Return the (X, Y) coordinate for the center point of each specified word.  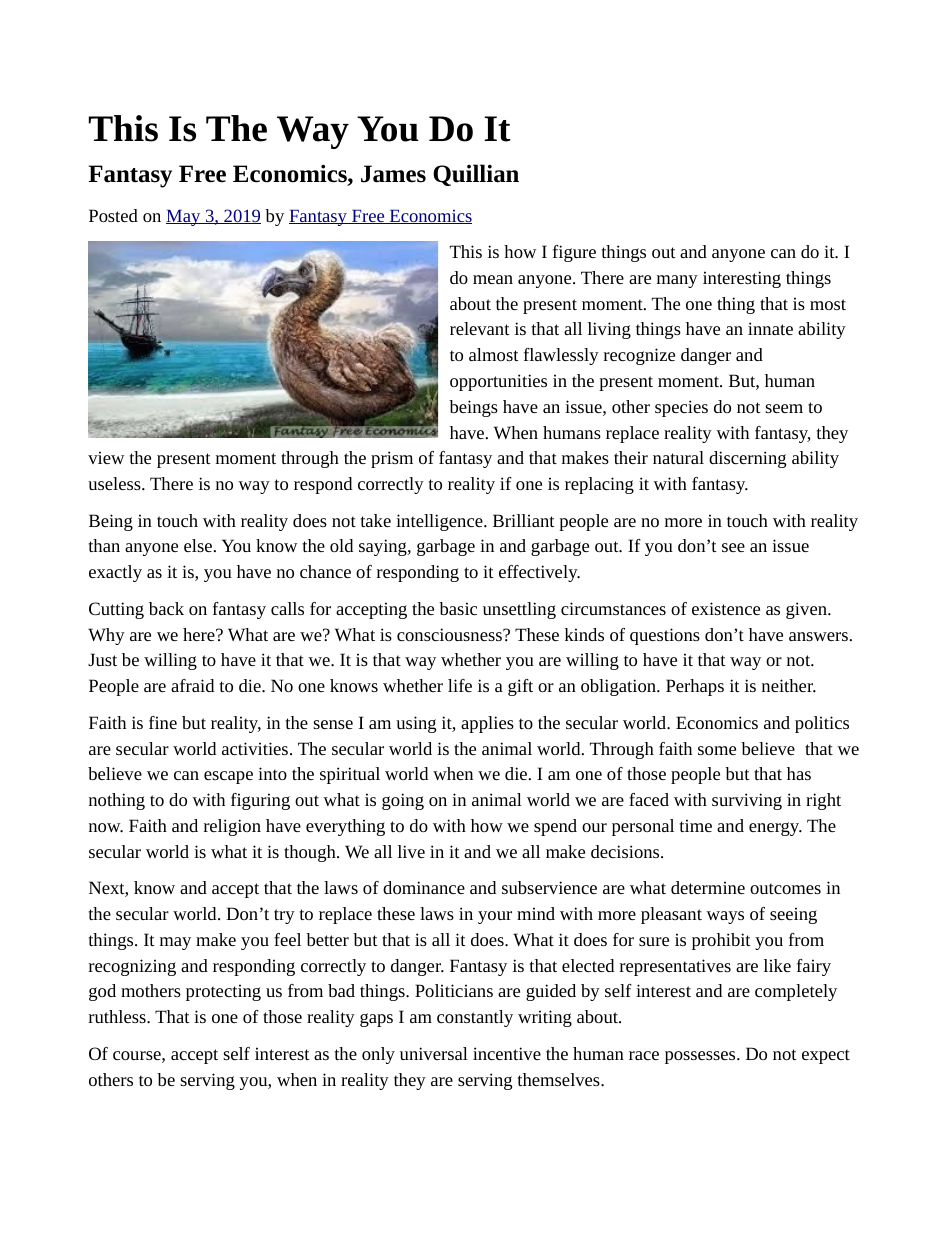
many (677, 281)
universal (434, 1053)
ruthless (118, 1016)
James (393, 174)
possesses (701, 1057)
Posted (113, 215)
